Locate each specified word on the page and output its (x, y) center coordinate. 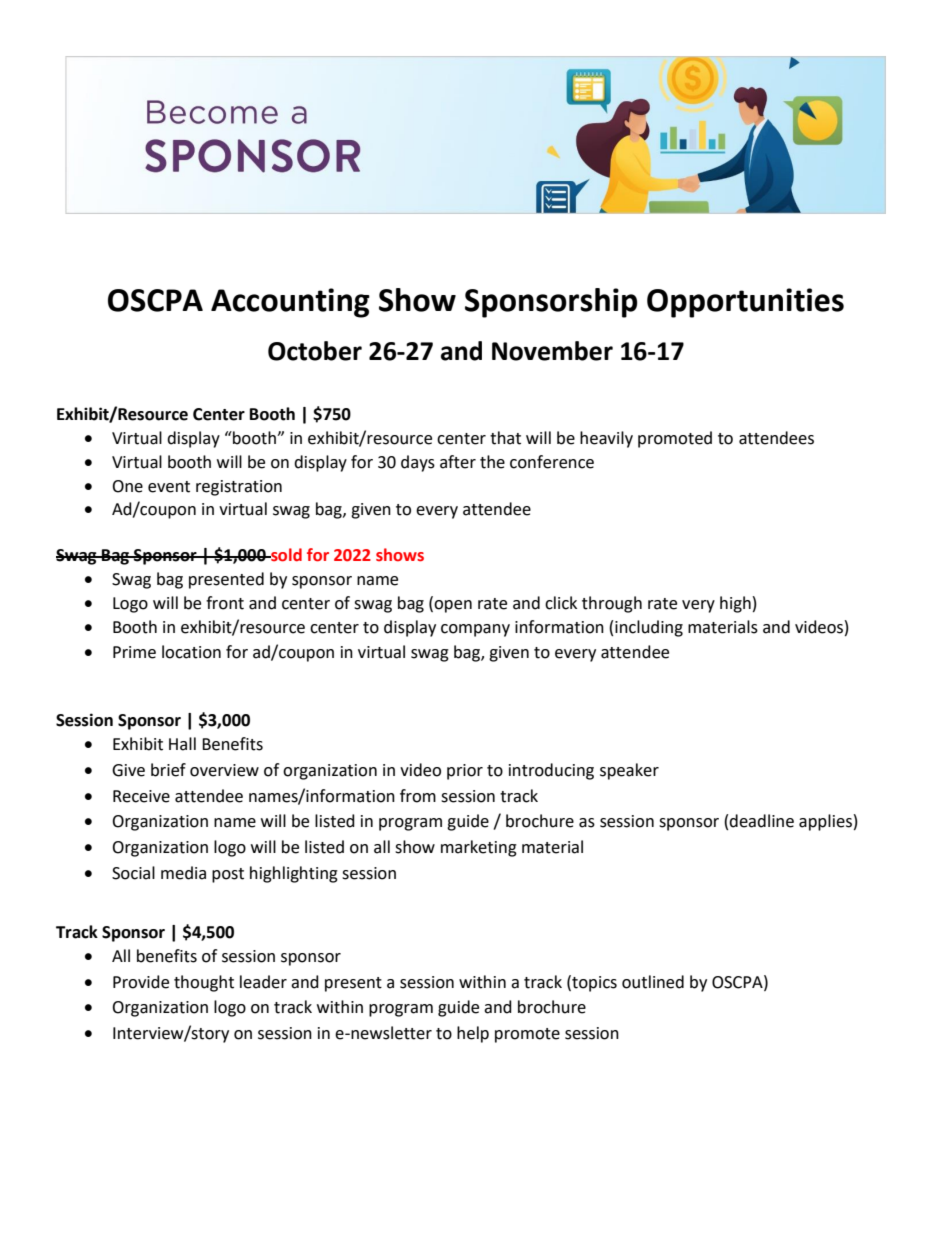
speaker (629, 771)
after (458, 462)
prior (465, 772)
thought (204, 983)
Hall (182, 744)
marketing (479, 848)
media (183, 873)
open (453, 606)
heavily (606, 439)
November (552, 351)
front (225, 603)
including (649, 628)
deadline (761, 821)
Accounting (290, 303)
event (169, 487)
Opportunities (745, 303)
